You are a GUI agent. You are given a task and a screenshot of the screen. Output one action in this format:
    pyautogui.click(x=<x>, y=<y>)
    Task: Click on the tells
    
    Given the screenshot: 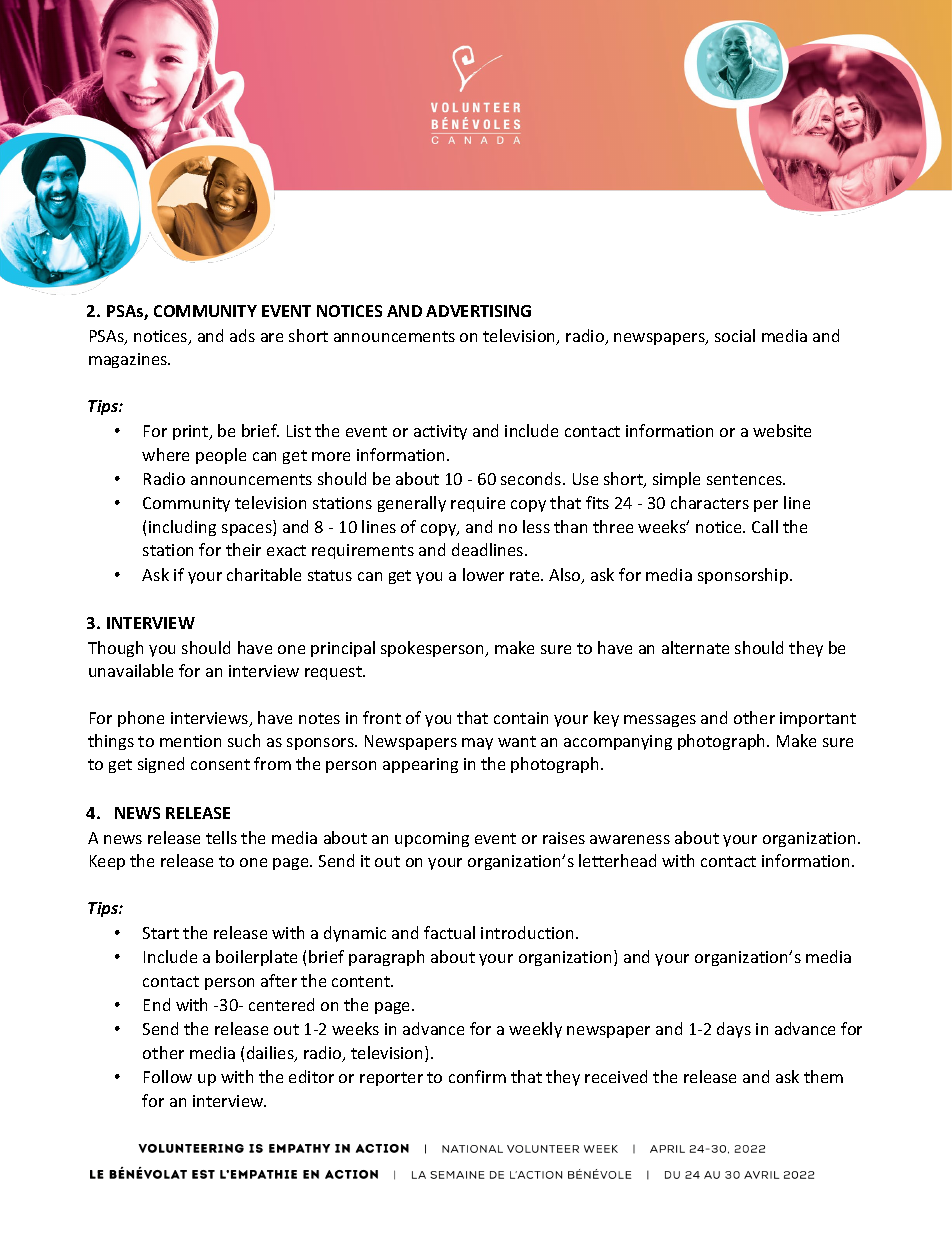 What is the action you would take?
    pyautogui.click(x=221, y=837)
